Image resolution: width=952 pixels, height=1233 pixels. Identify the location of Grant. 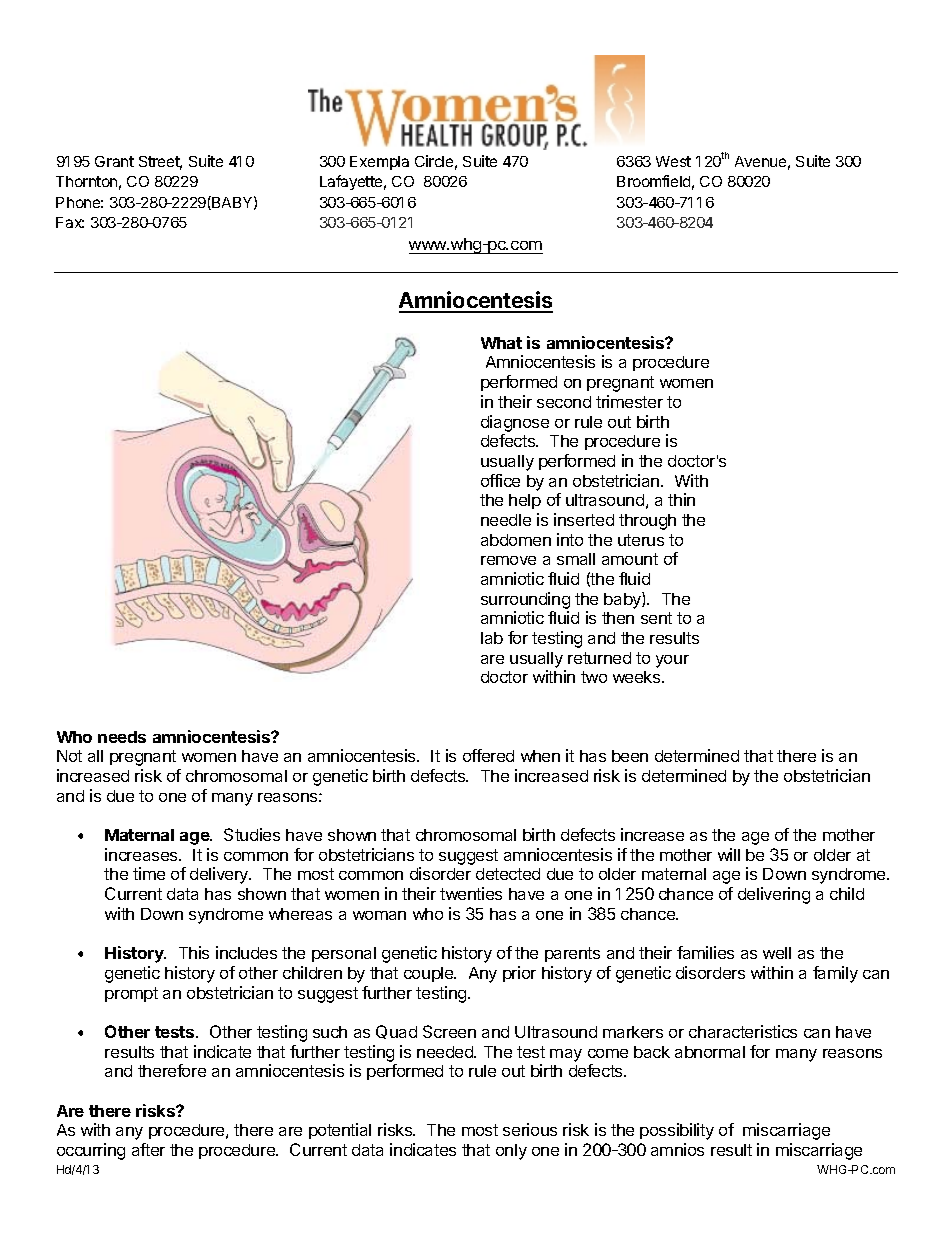
(114, 161).
